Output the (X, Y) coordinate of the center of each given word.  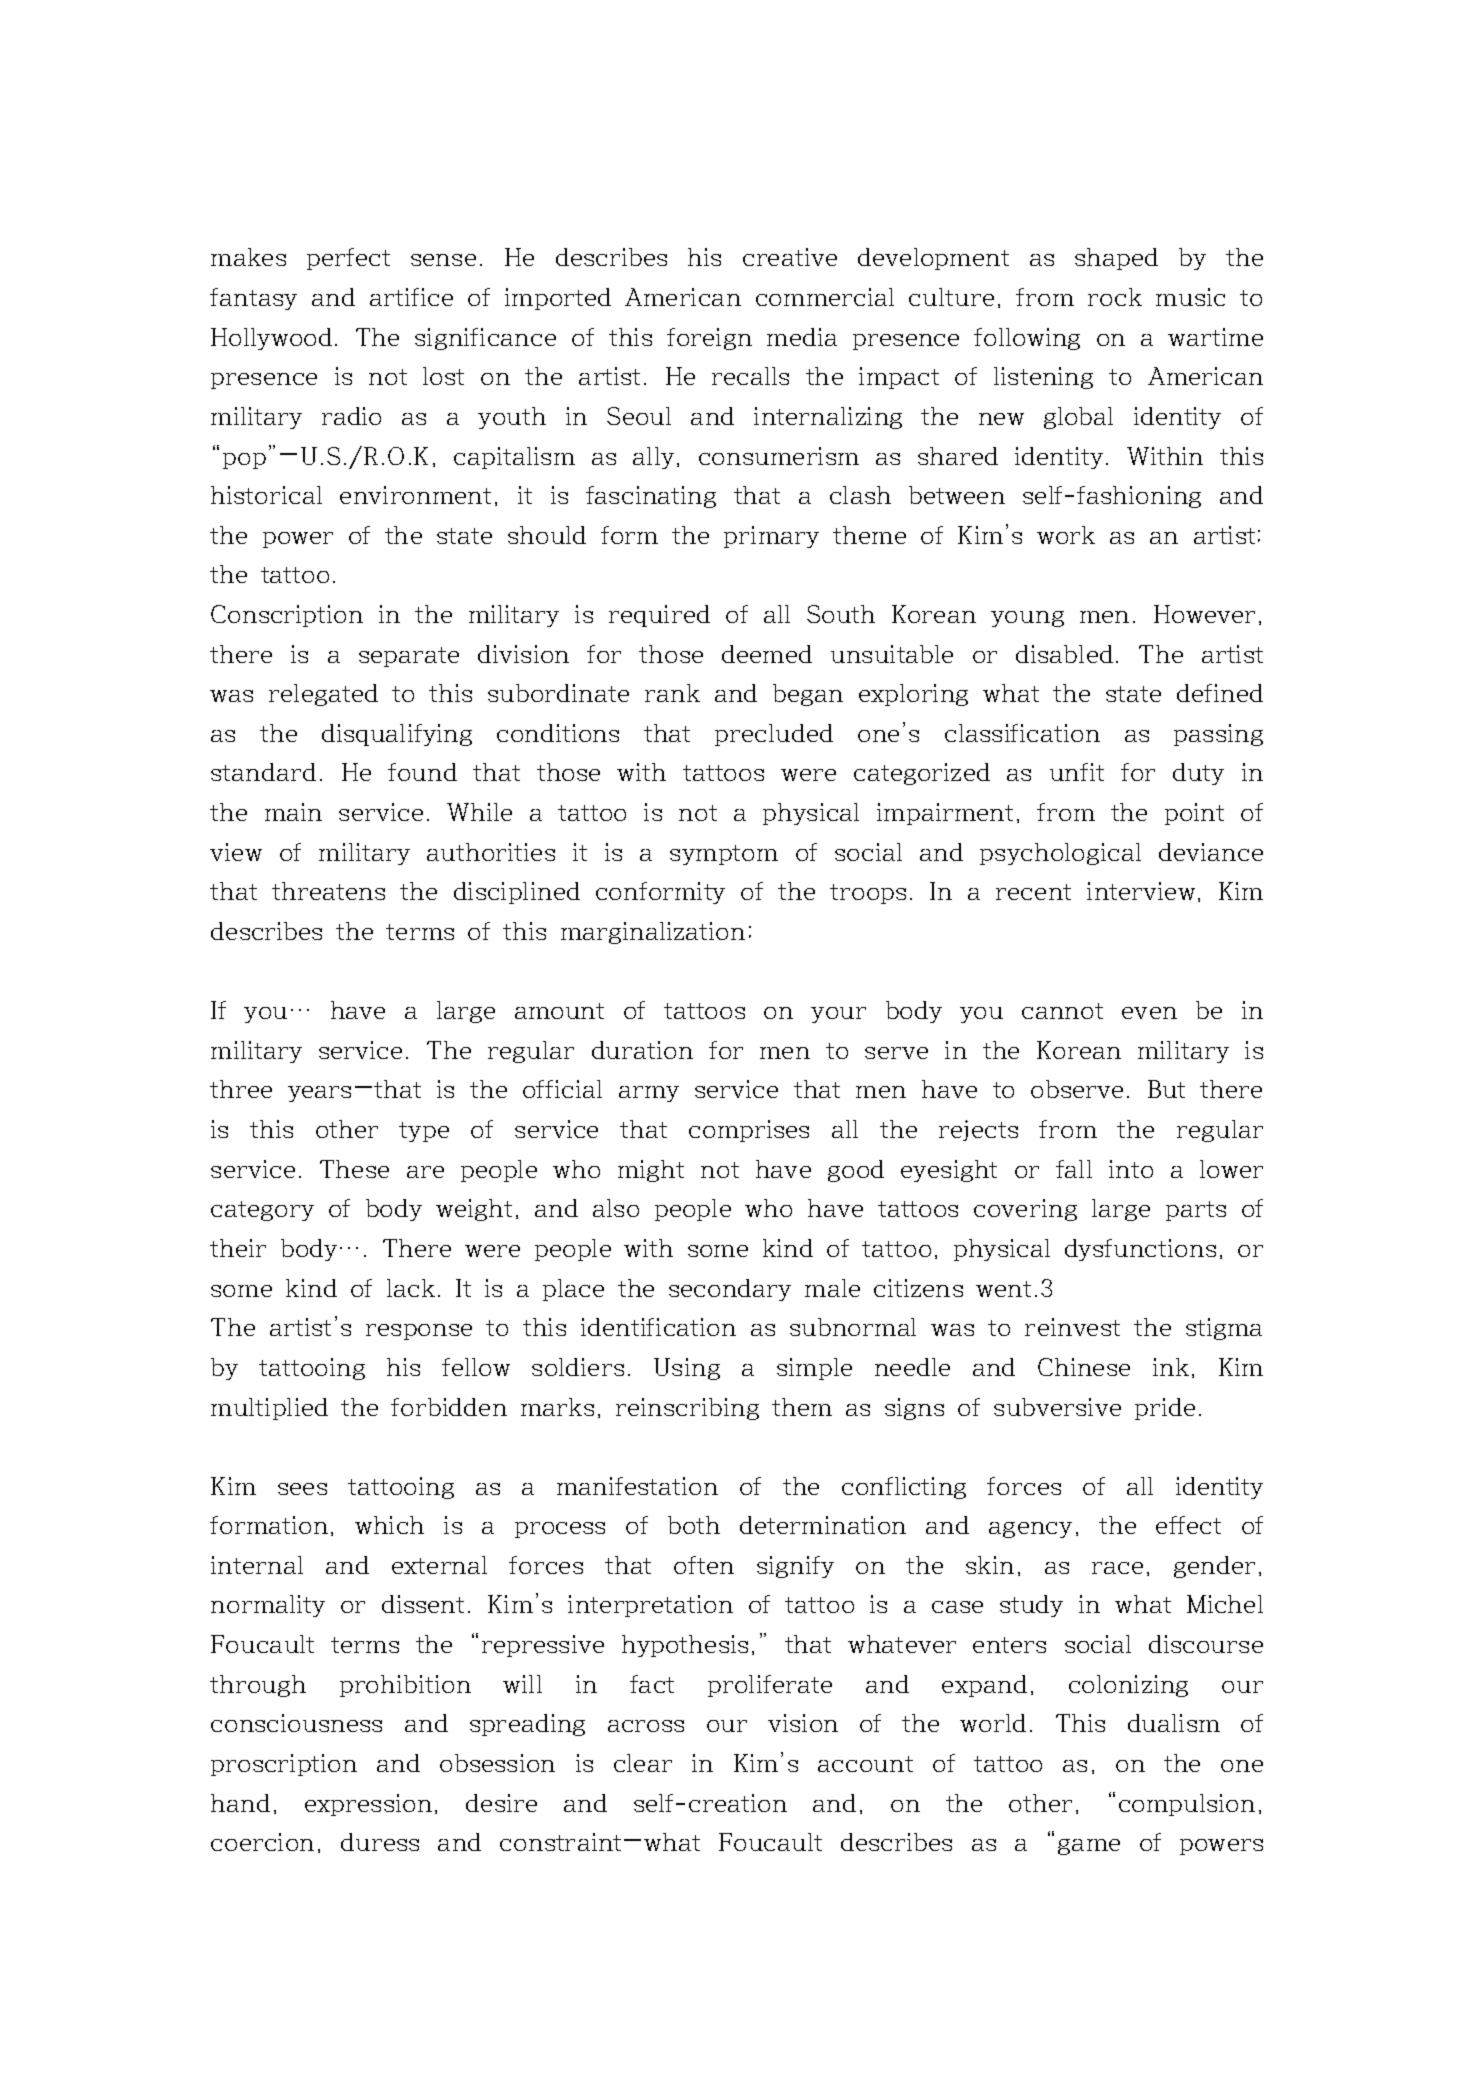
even (1149, 1013)
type (424, 1132)
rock (1115, 297)
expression (368, 1805)
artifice (411, 297)
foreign (709, 339)
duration (642, 1050)
